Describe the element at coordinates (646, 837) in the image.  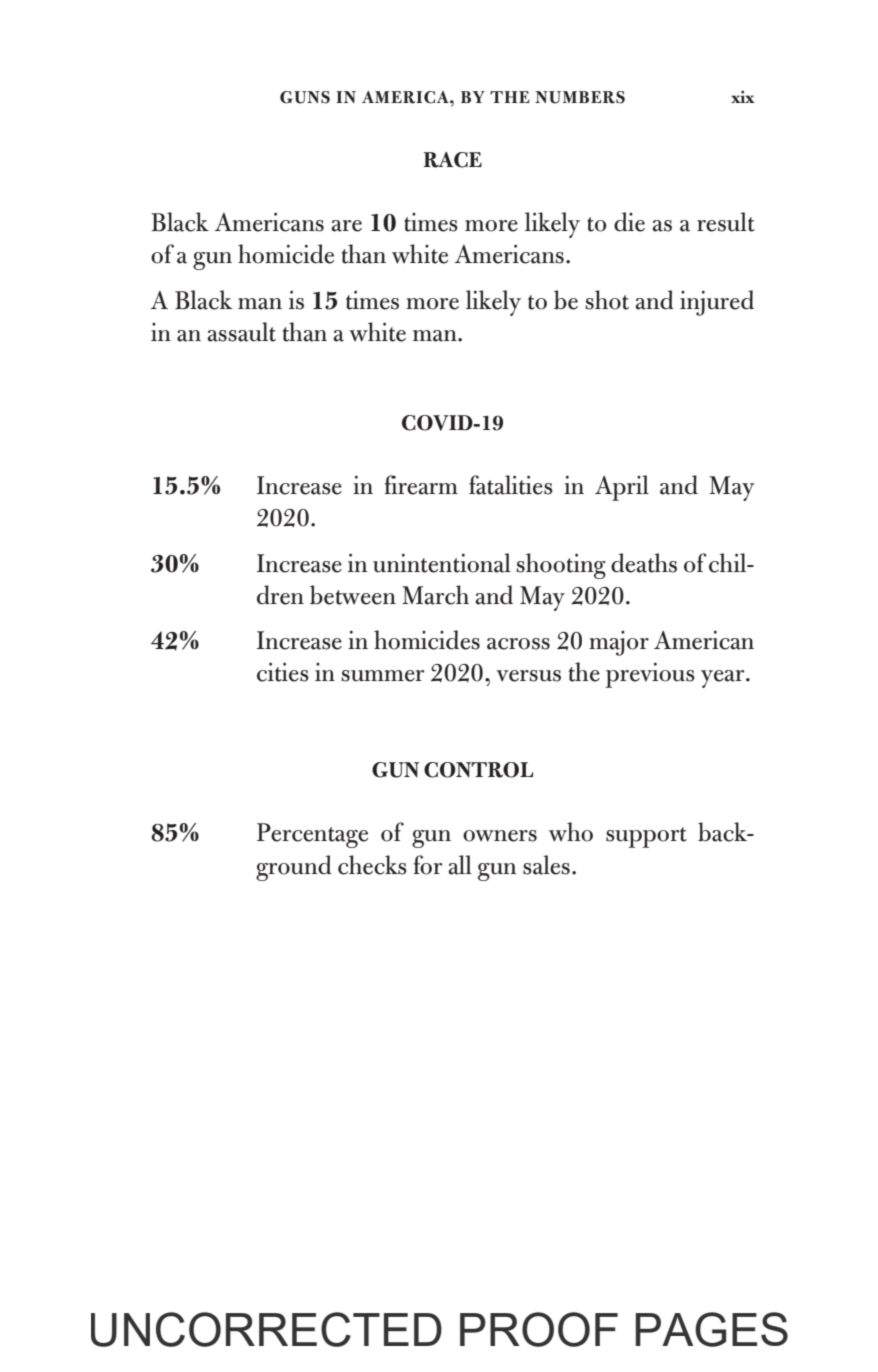
I see `support` at that location.
